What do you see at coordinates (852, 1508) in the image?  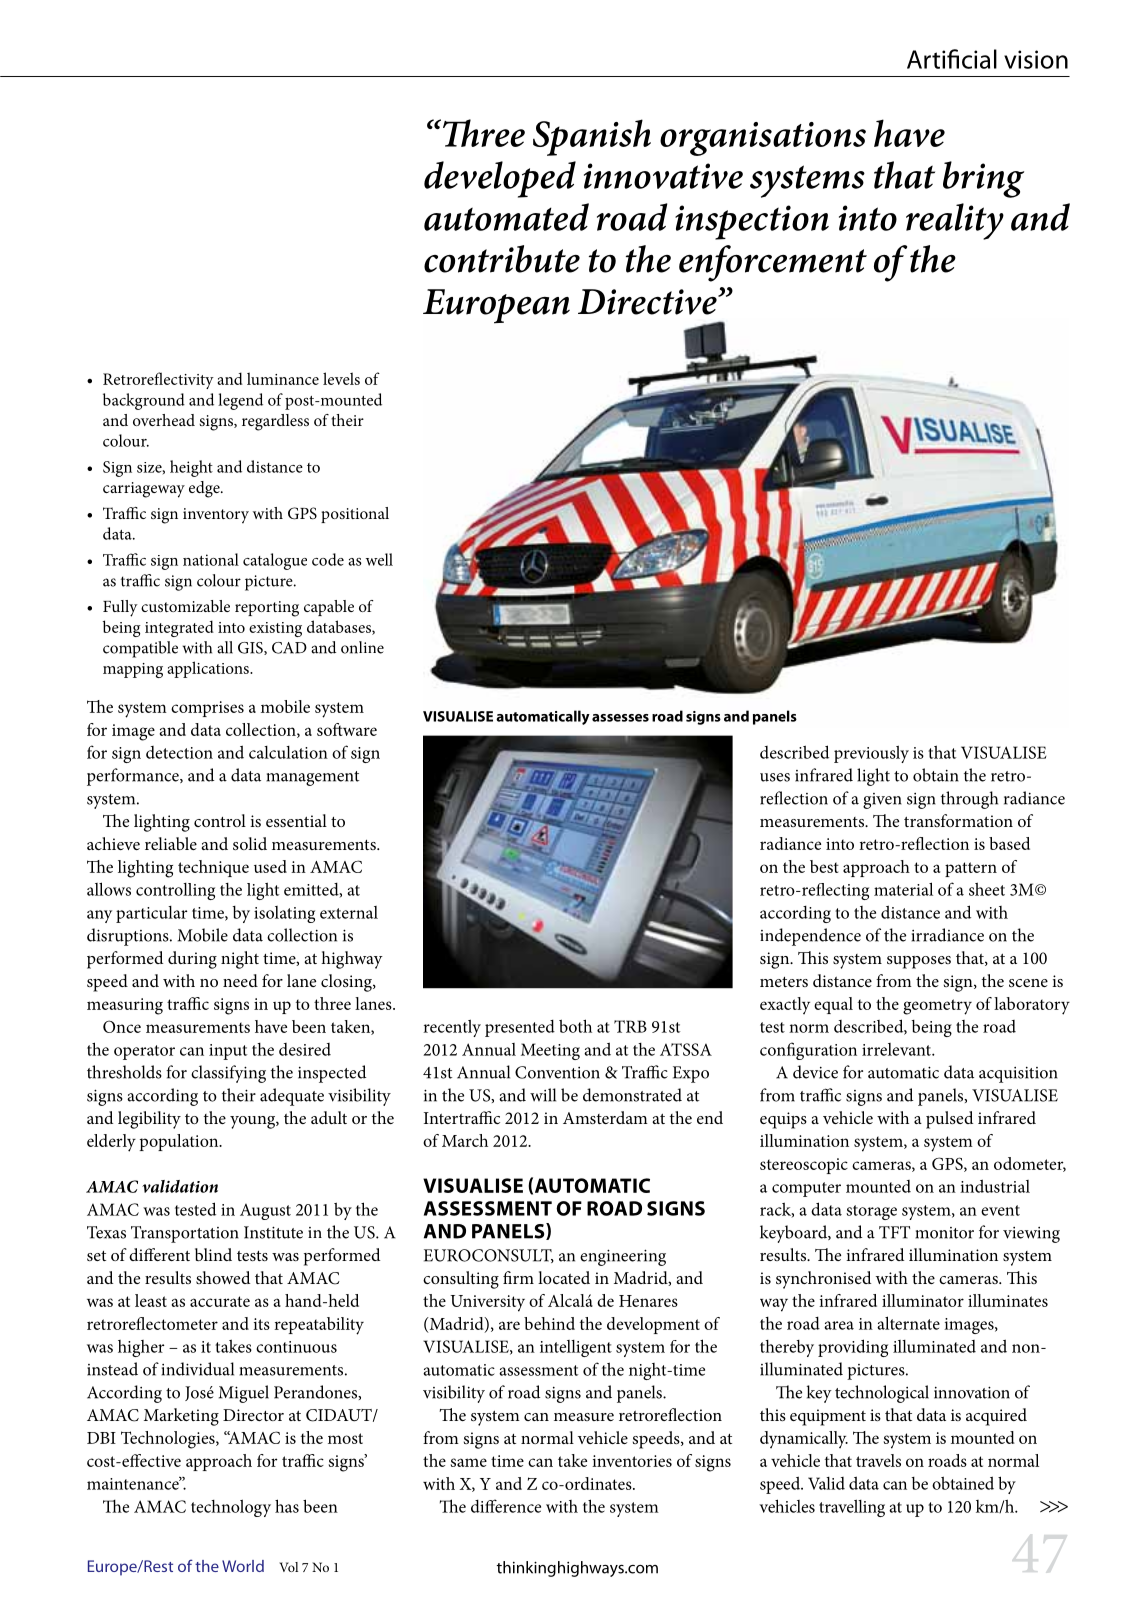 I see `travelling` at bounding box center [852, 1508].
